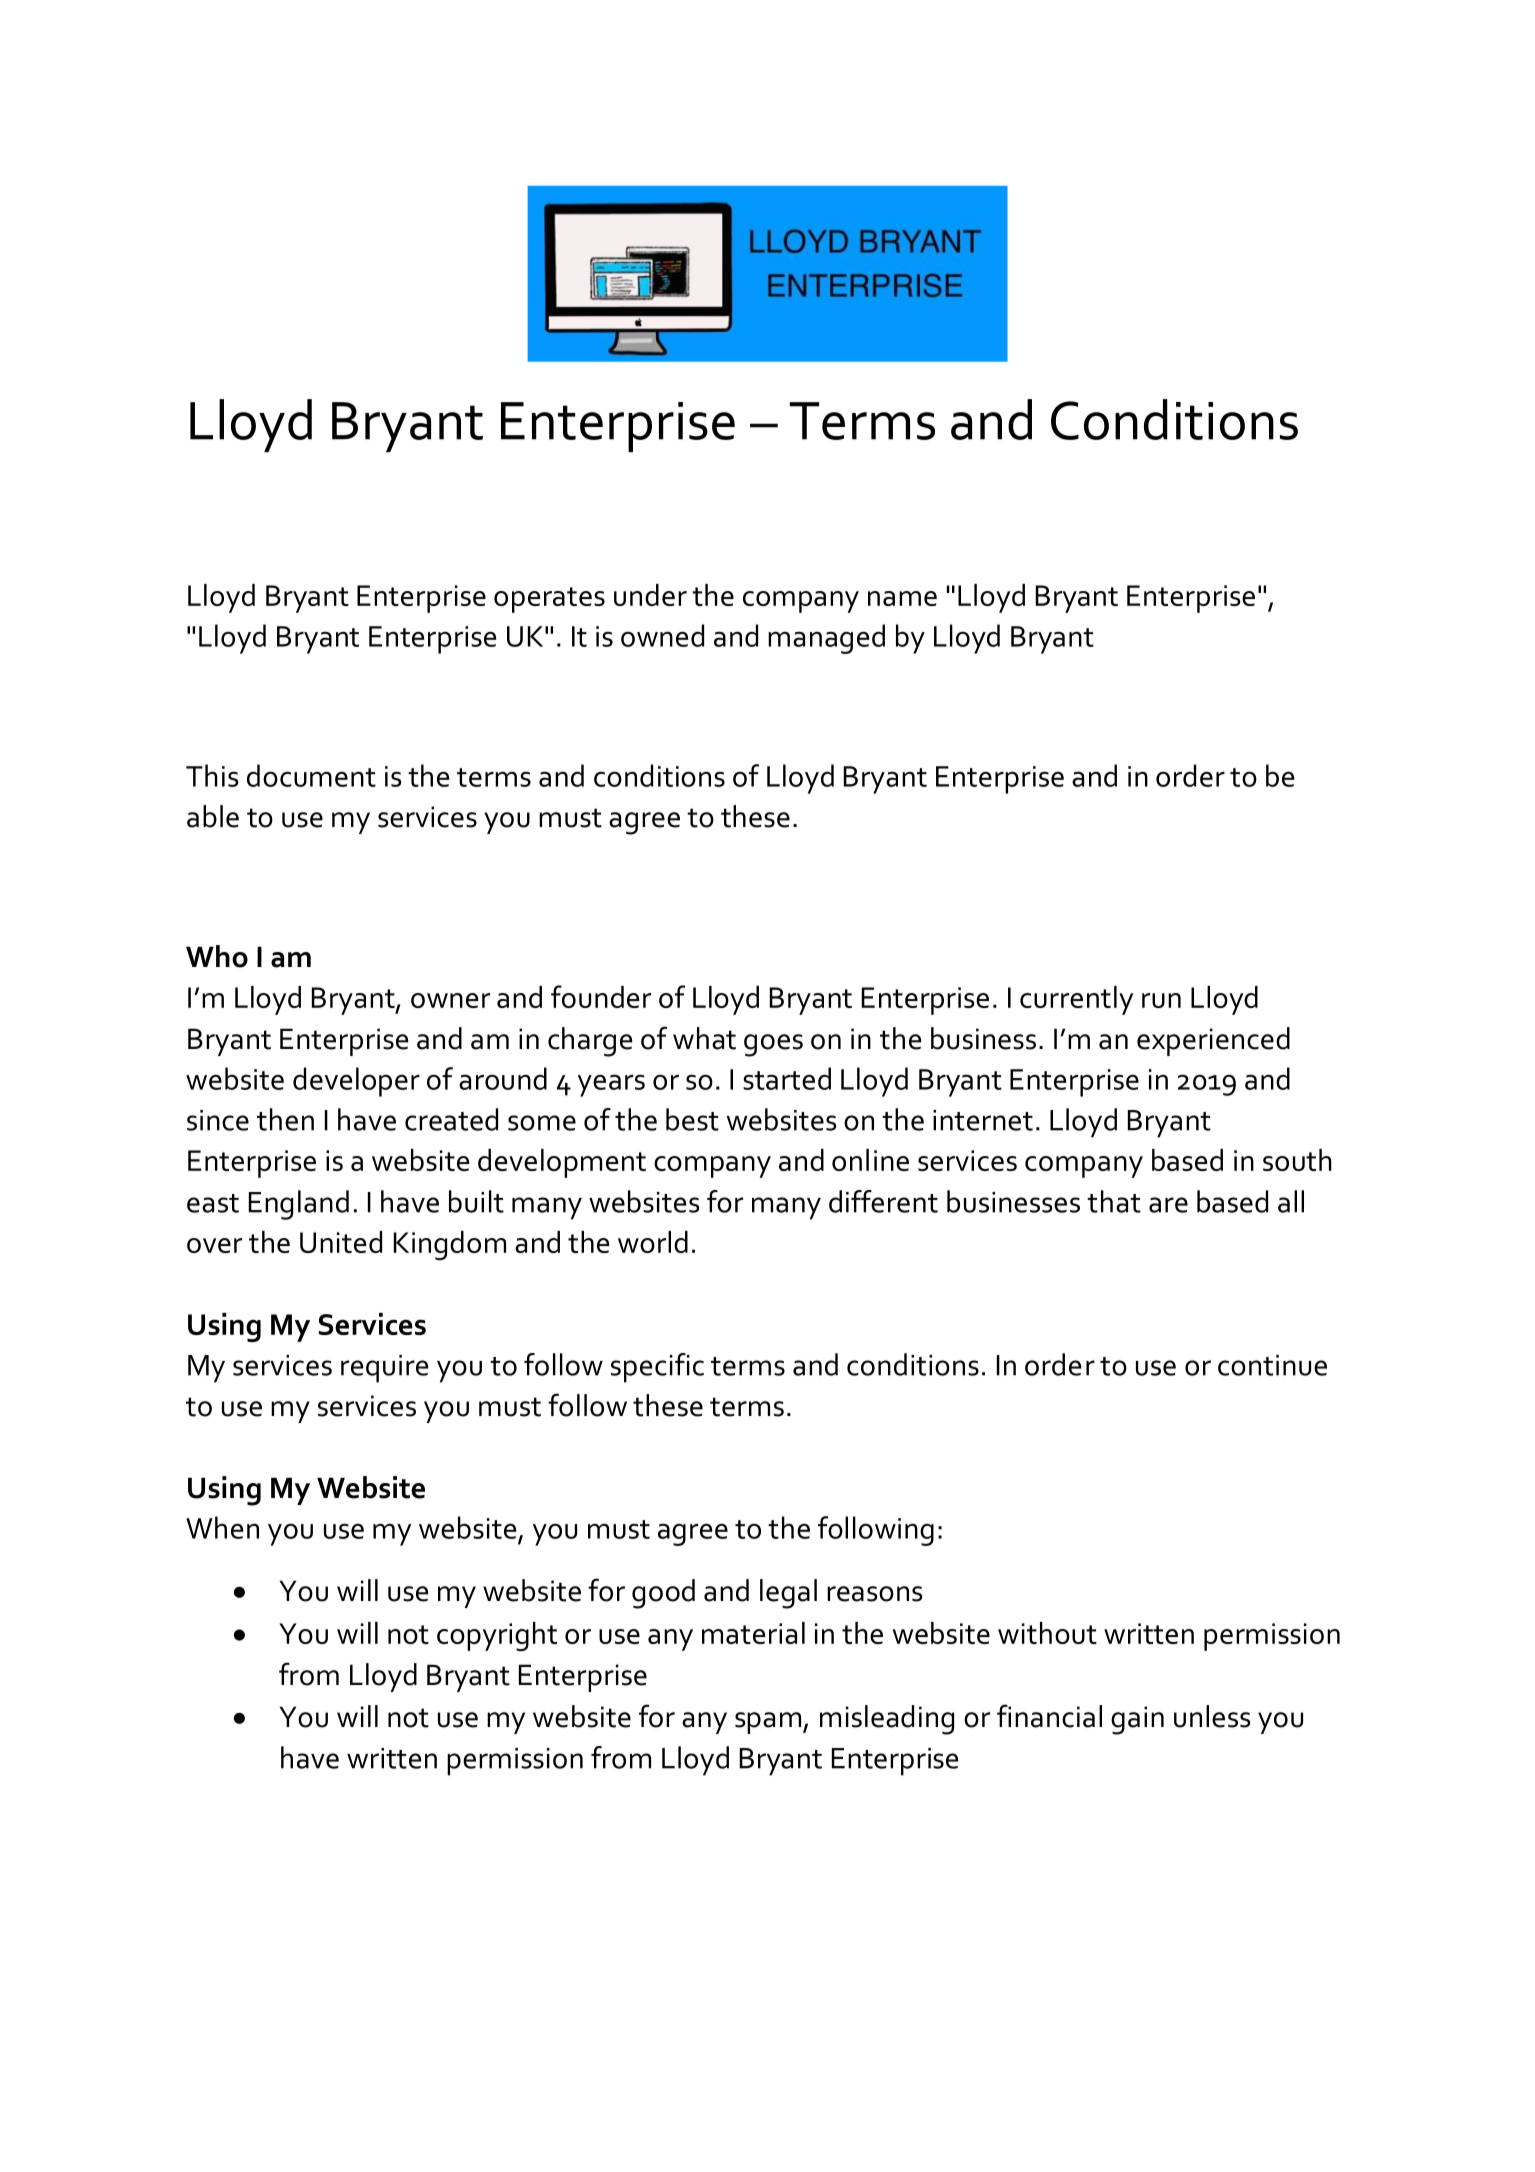  What do you see at coordinates (692, 1119) in the image?
I see `best` at bounding box center [692, 1119].
